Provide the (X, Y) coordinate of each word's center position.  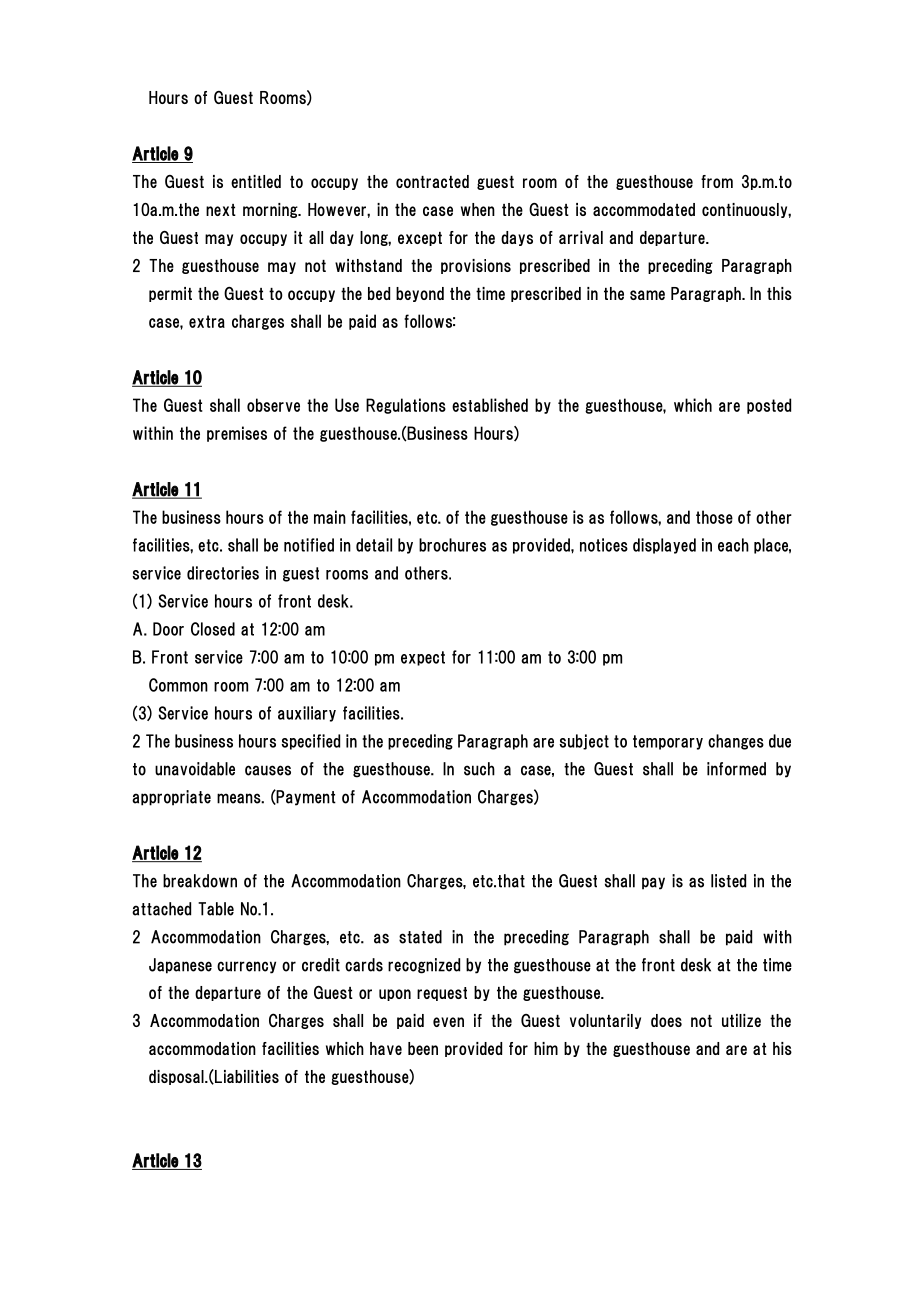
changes (736, 742)
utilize (741, 1020)
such (479, 769)
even (448, 1022)
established (490, 405)
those (714, 517)
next (221, 210)
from (717, 181)
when (478, 209)
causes (268, 770)
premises (237, 434)
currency (246, 967)
